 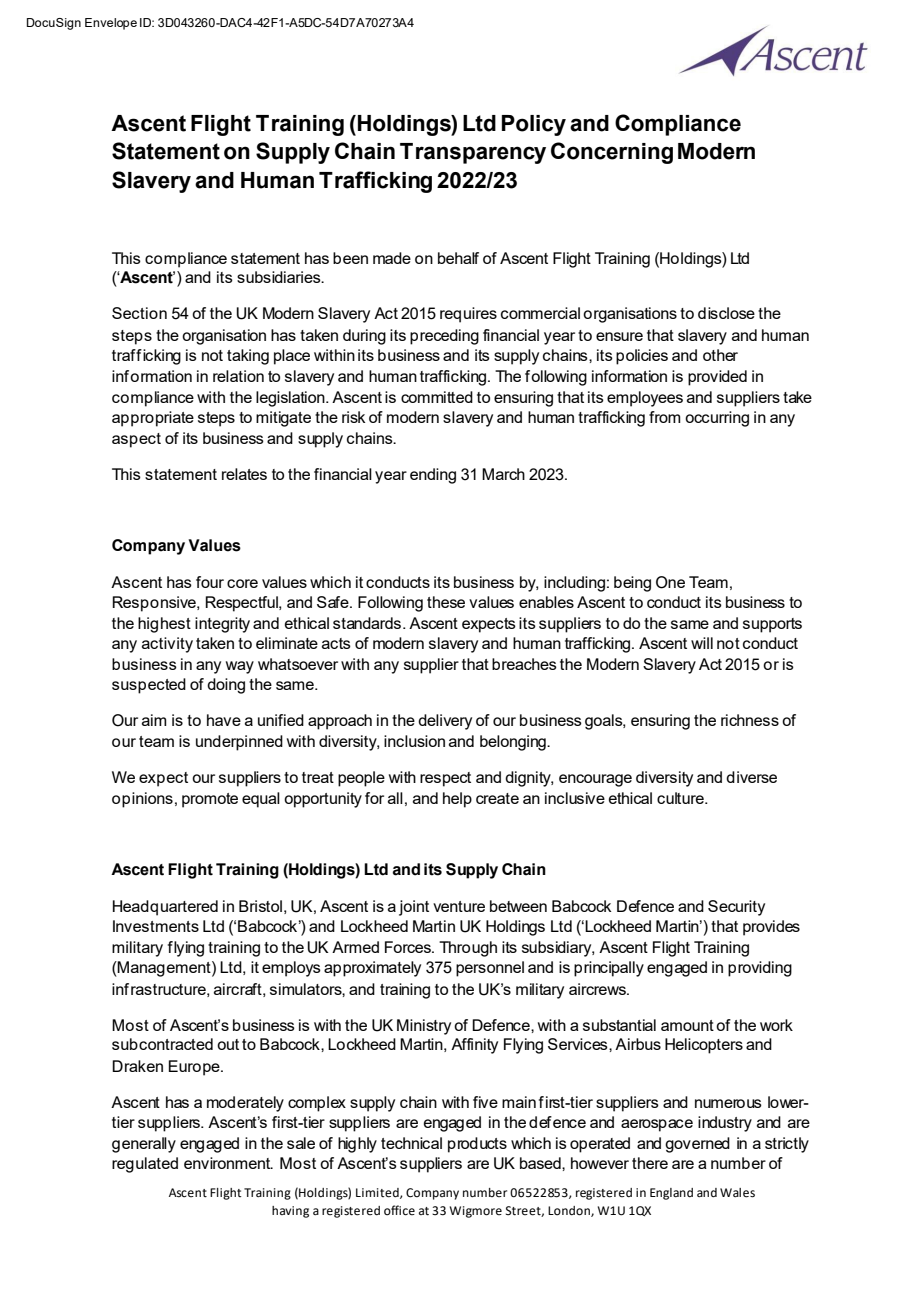 What do you see at coordinates (228, 1163) in the screenshot?
I see `environment` at bounding box center [228, 1163].
